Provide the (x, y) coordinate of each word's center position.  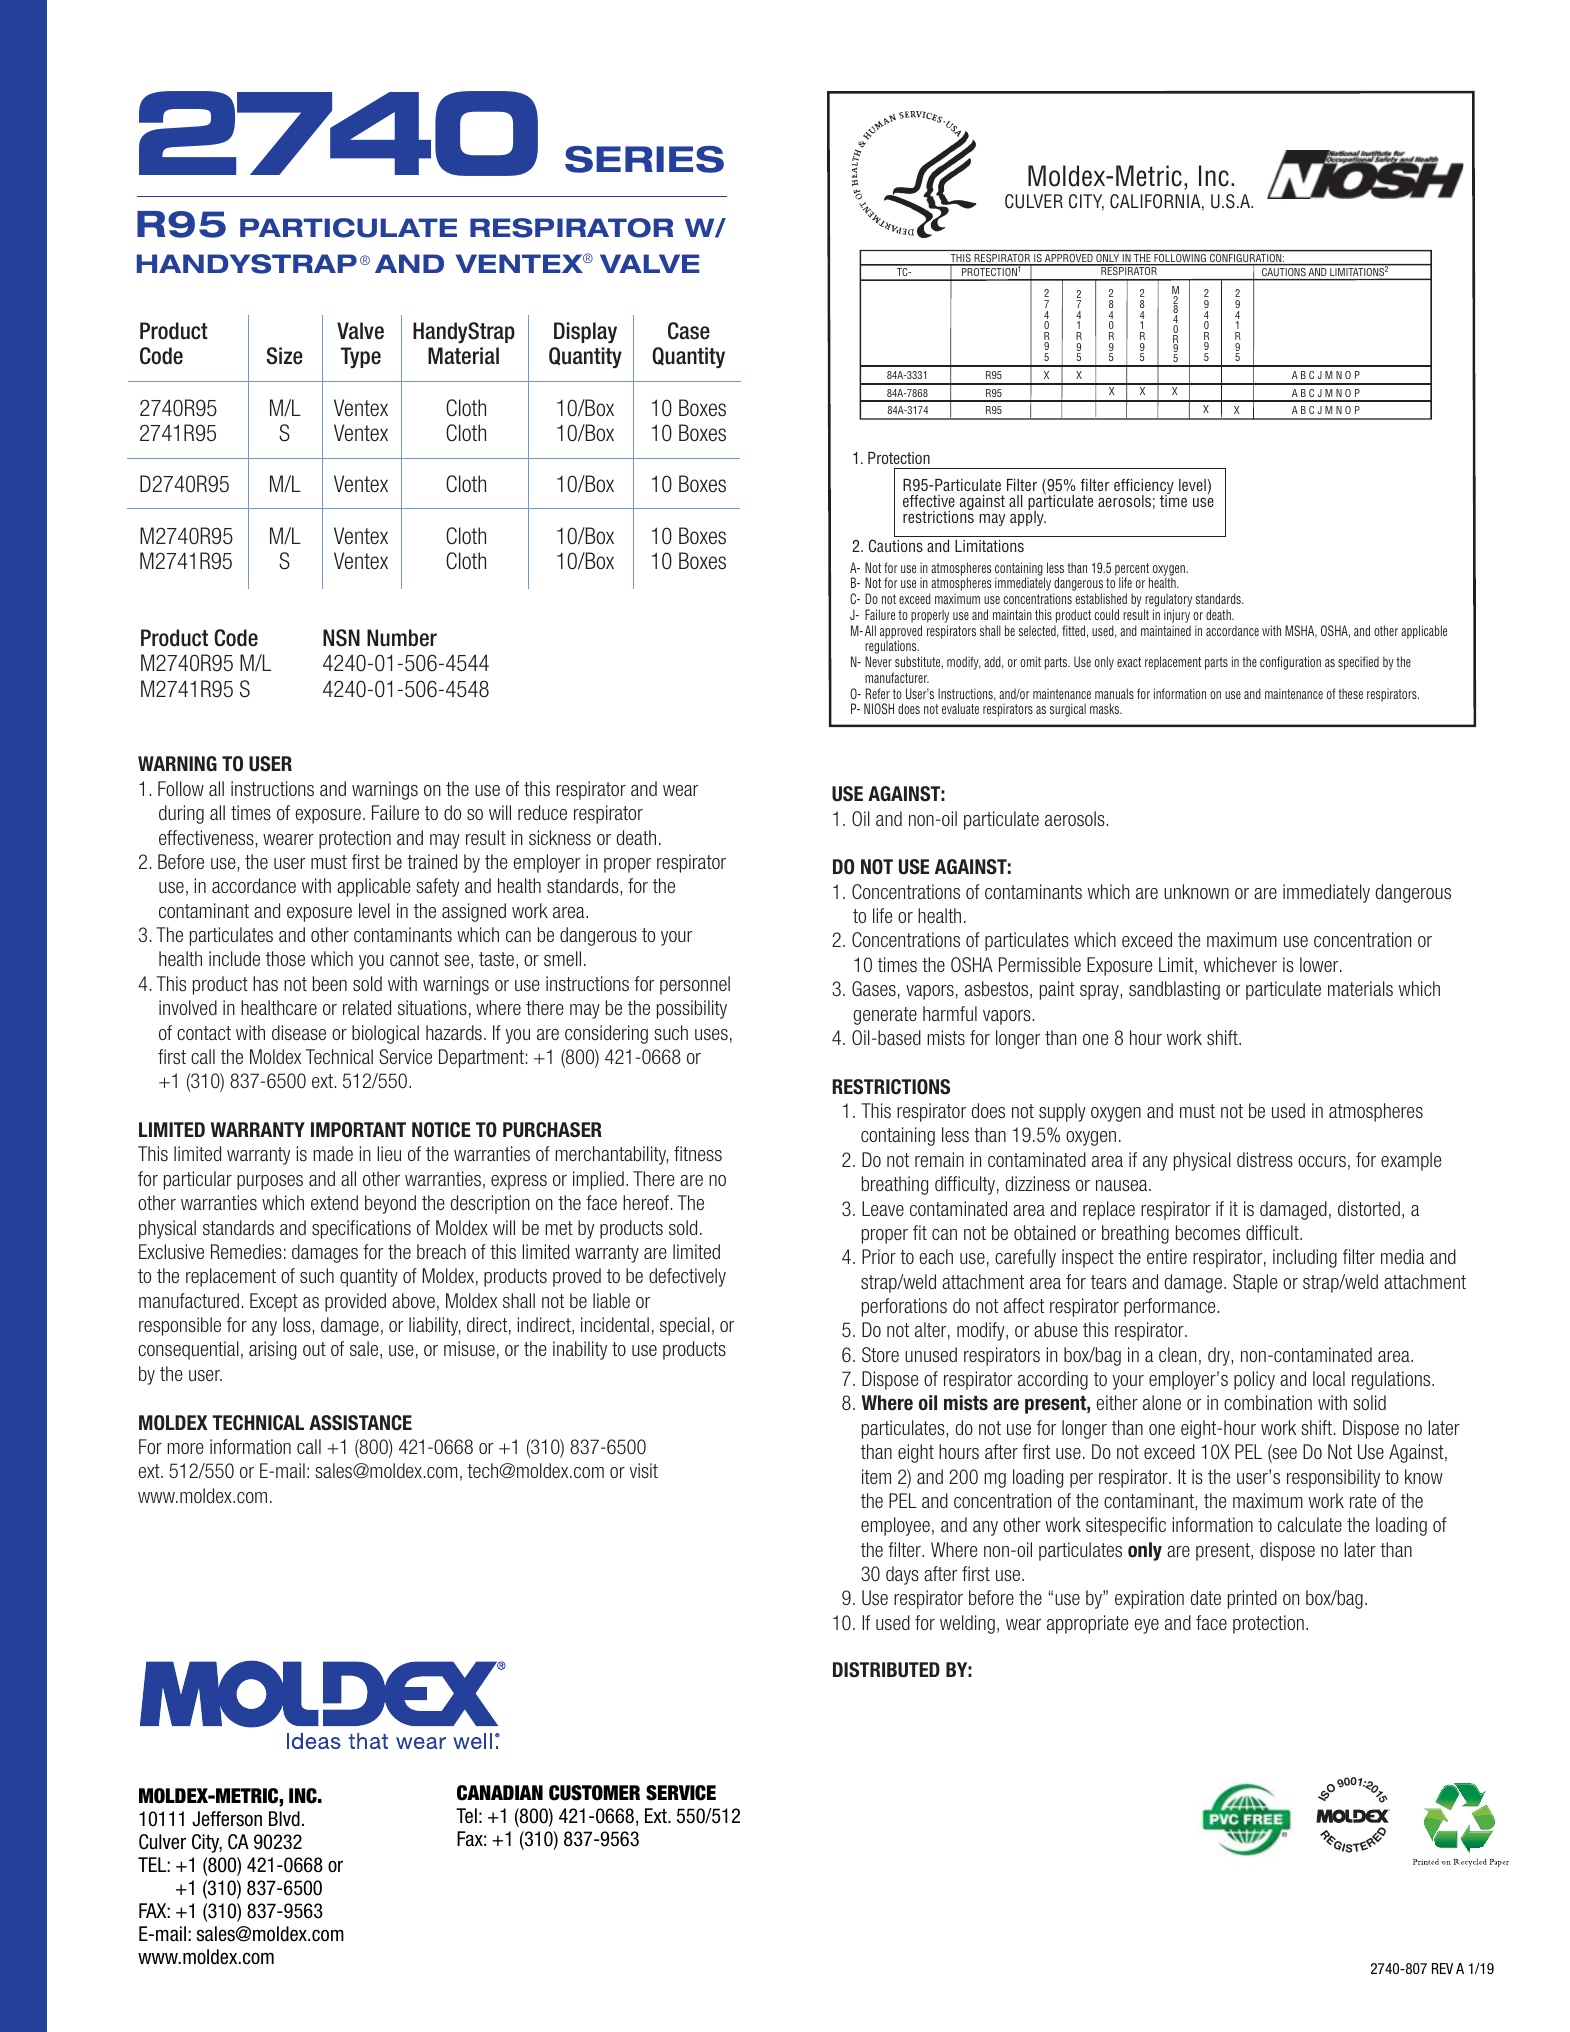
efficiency (1144, 488)
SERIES (644, 159)
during (181, 814)
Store (880, 1354)
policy (1254, 1380)
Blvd (284, 1819)
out (314, 1349)
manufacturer (897, 677)
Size (285, 356)
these (1350, 693)
